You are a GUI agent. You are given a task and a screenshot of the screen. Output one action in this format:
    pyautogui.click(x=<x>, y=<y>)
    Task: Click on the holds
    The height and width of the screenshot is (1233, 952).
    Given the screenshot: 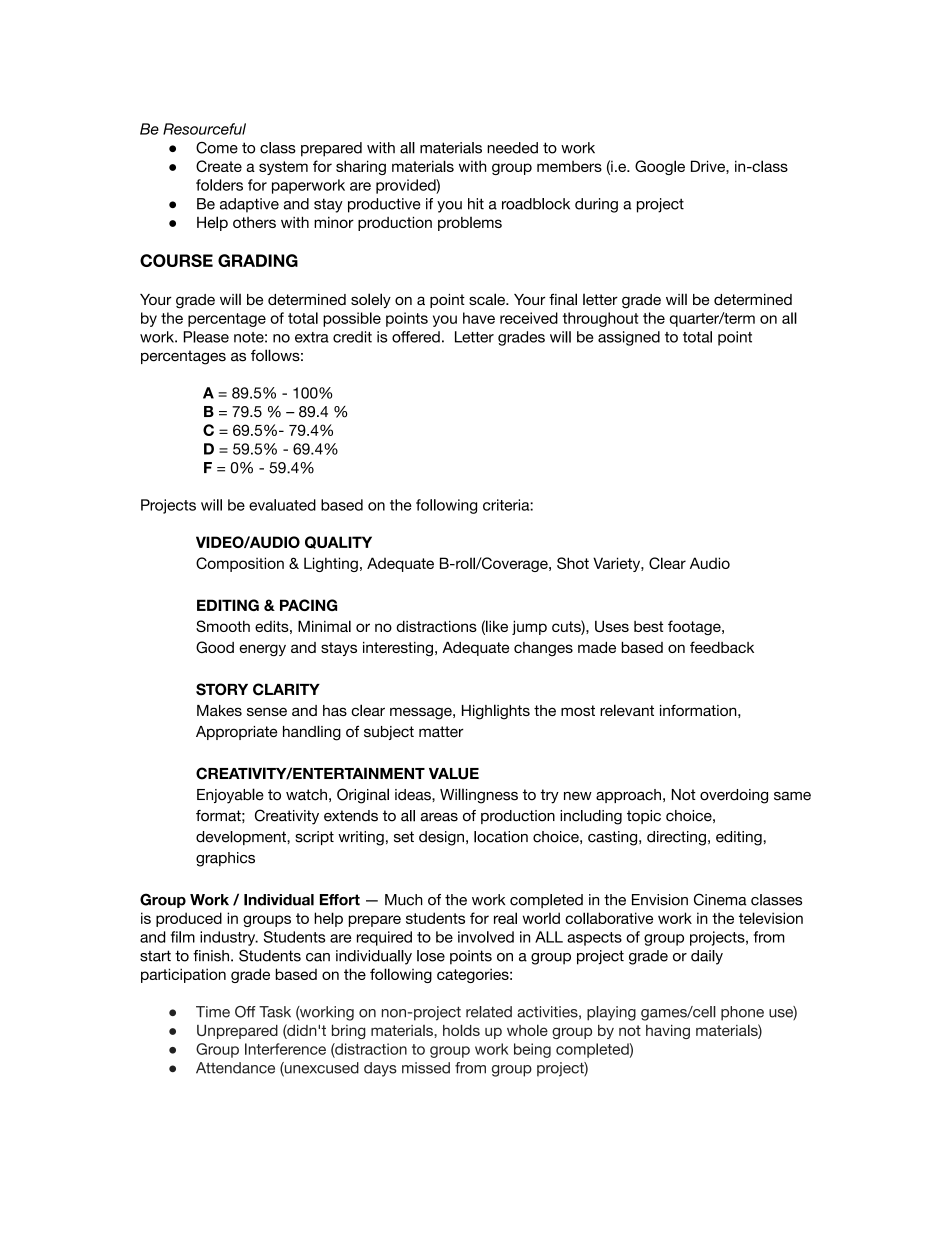 What is the action you would take?
    pyautogui.click(x=461, y=1030)
